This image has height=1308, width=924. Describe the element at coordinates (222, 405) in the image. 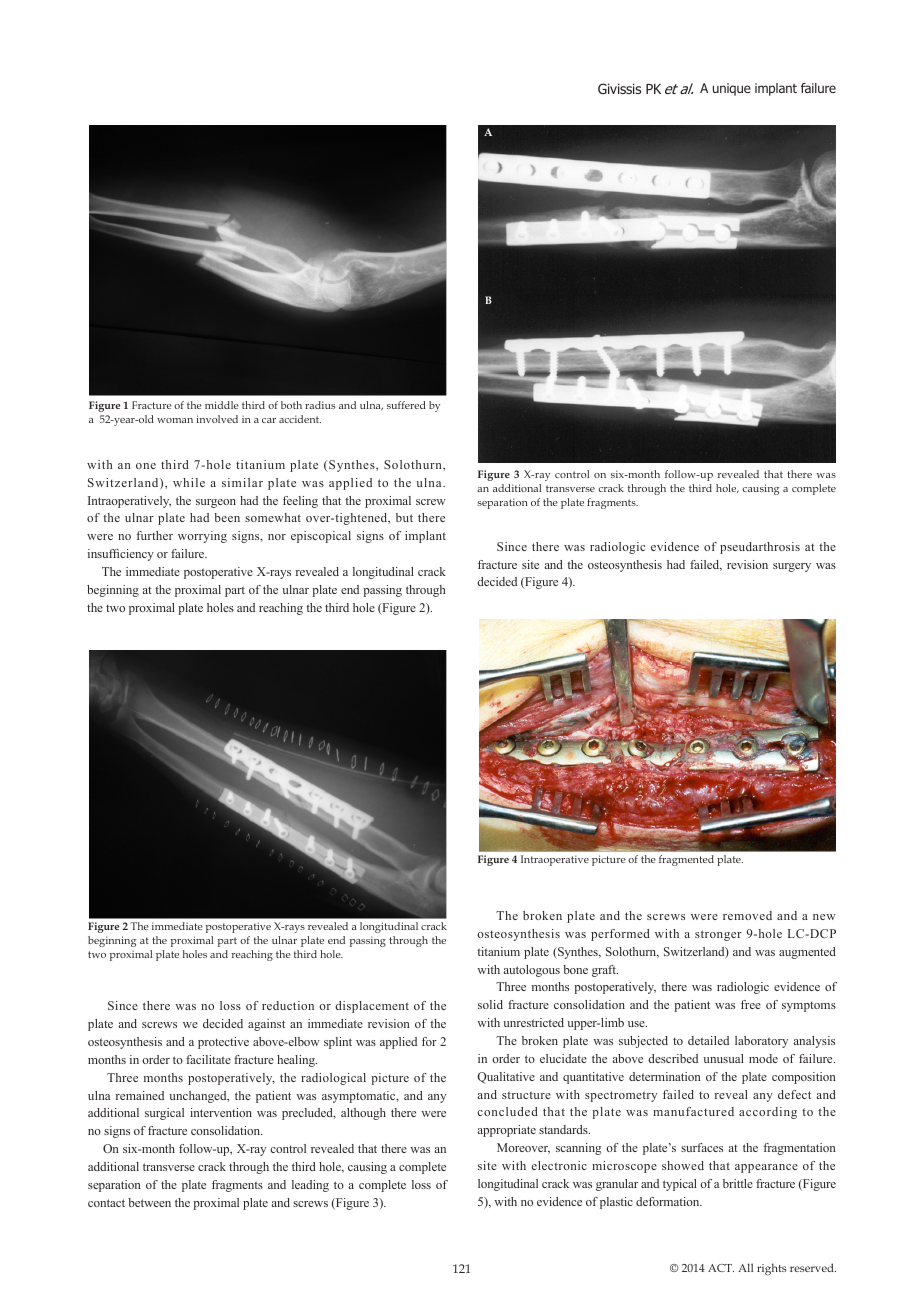

I see `middle` at that location.
